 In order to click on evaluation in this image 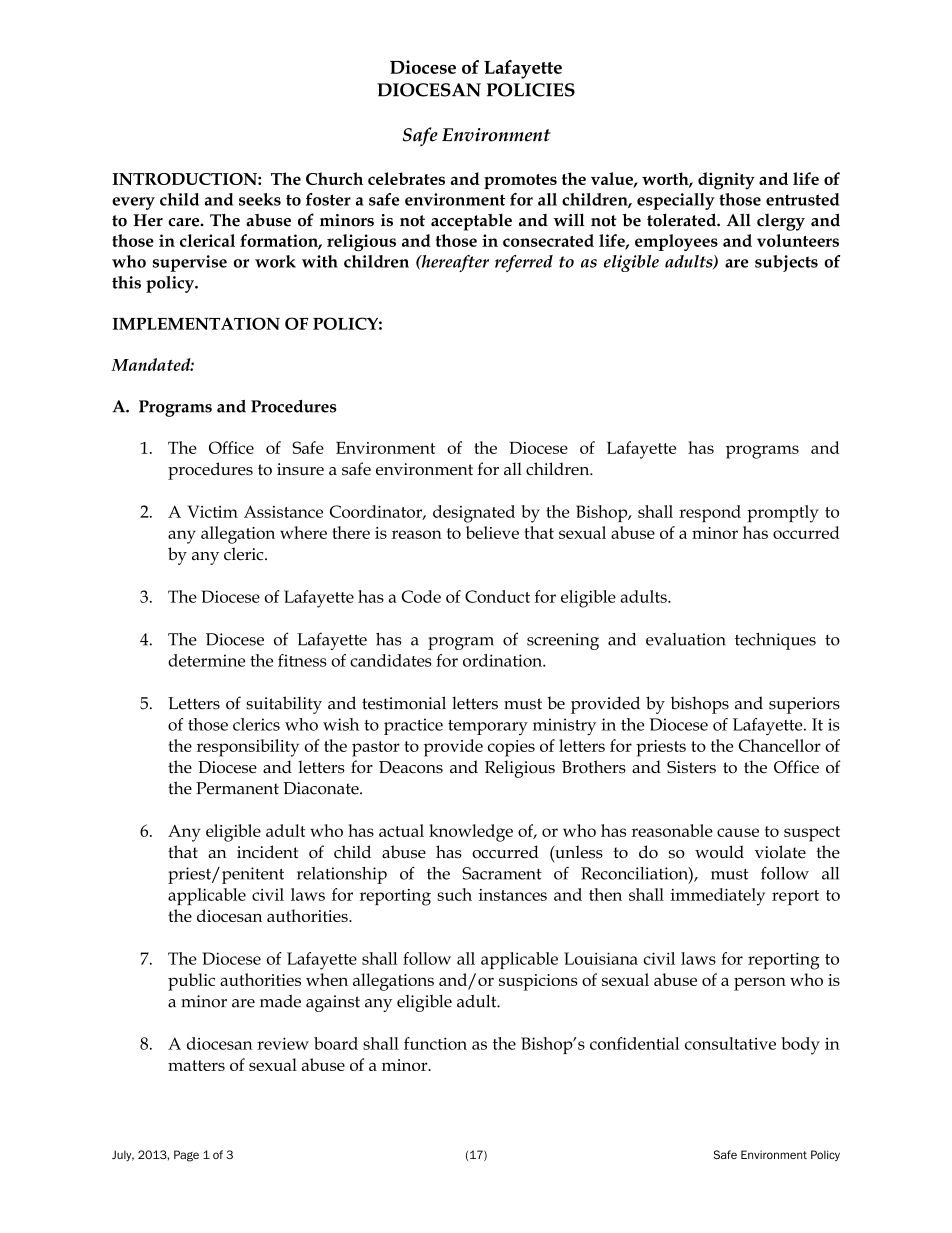, I will do `click(685, 639)`.
